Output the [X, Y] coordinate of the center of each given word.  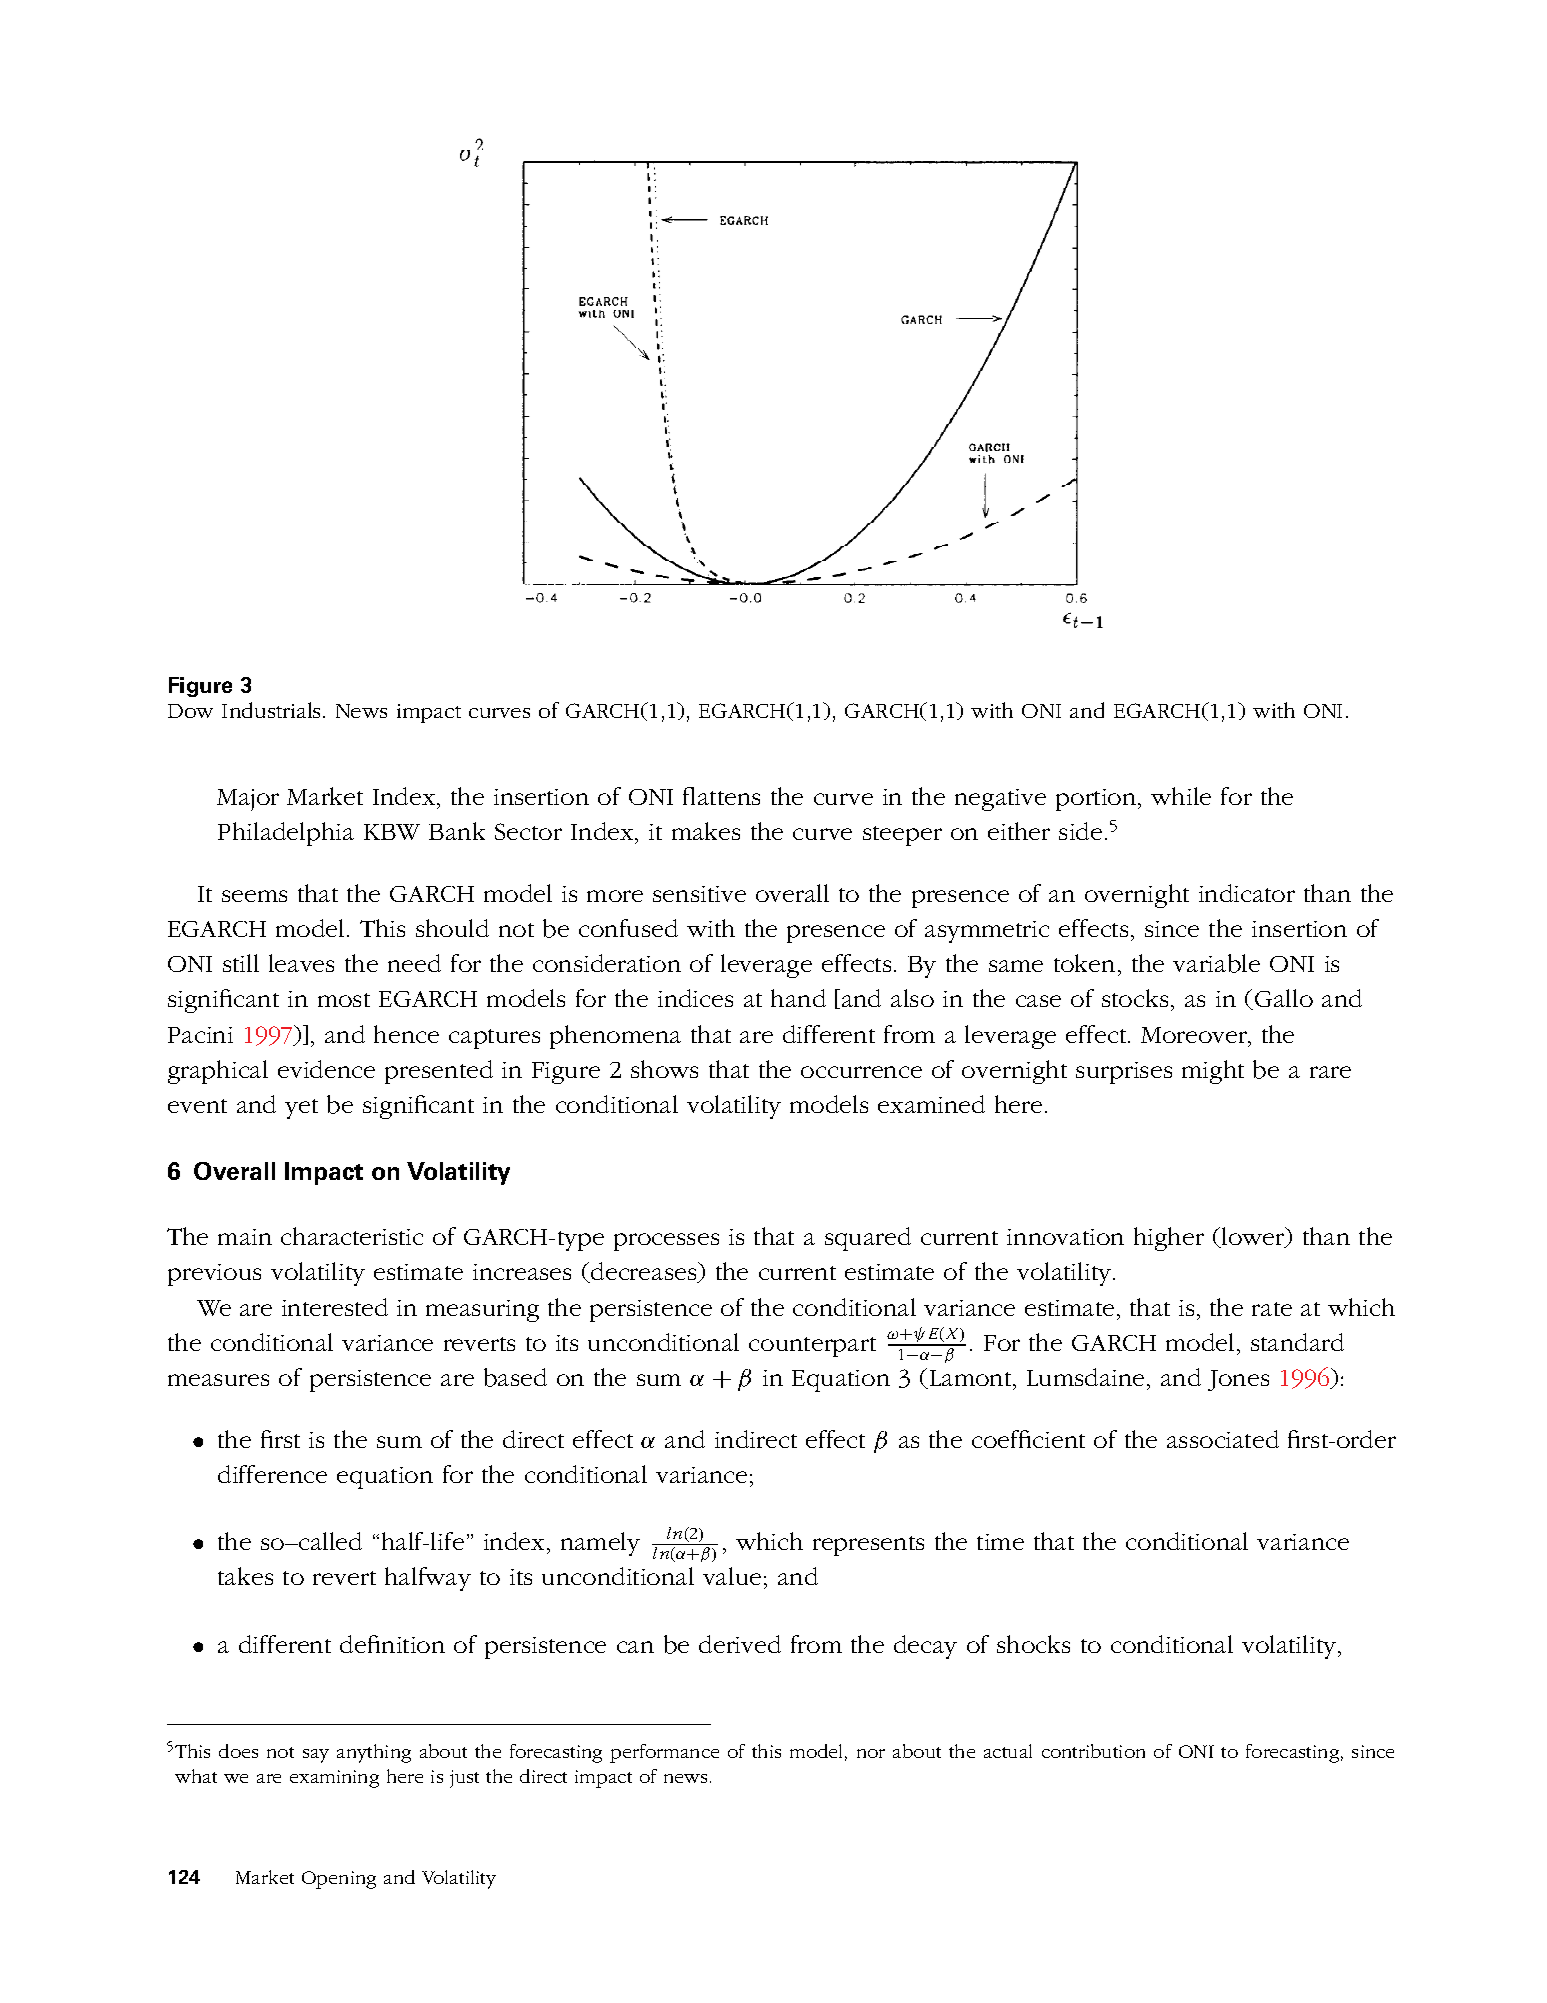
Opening [339, 1880]
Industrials [273, 710]
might [1213, 1072]
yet [301, 1109]
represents [868, 1546]
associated [1223, 1439]
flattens [721, 796]
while [1181, 796]
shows [664, 1069]
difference [272, 1474]
